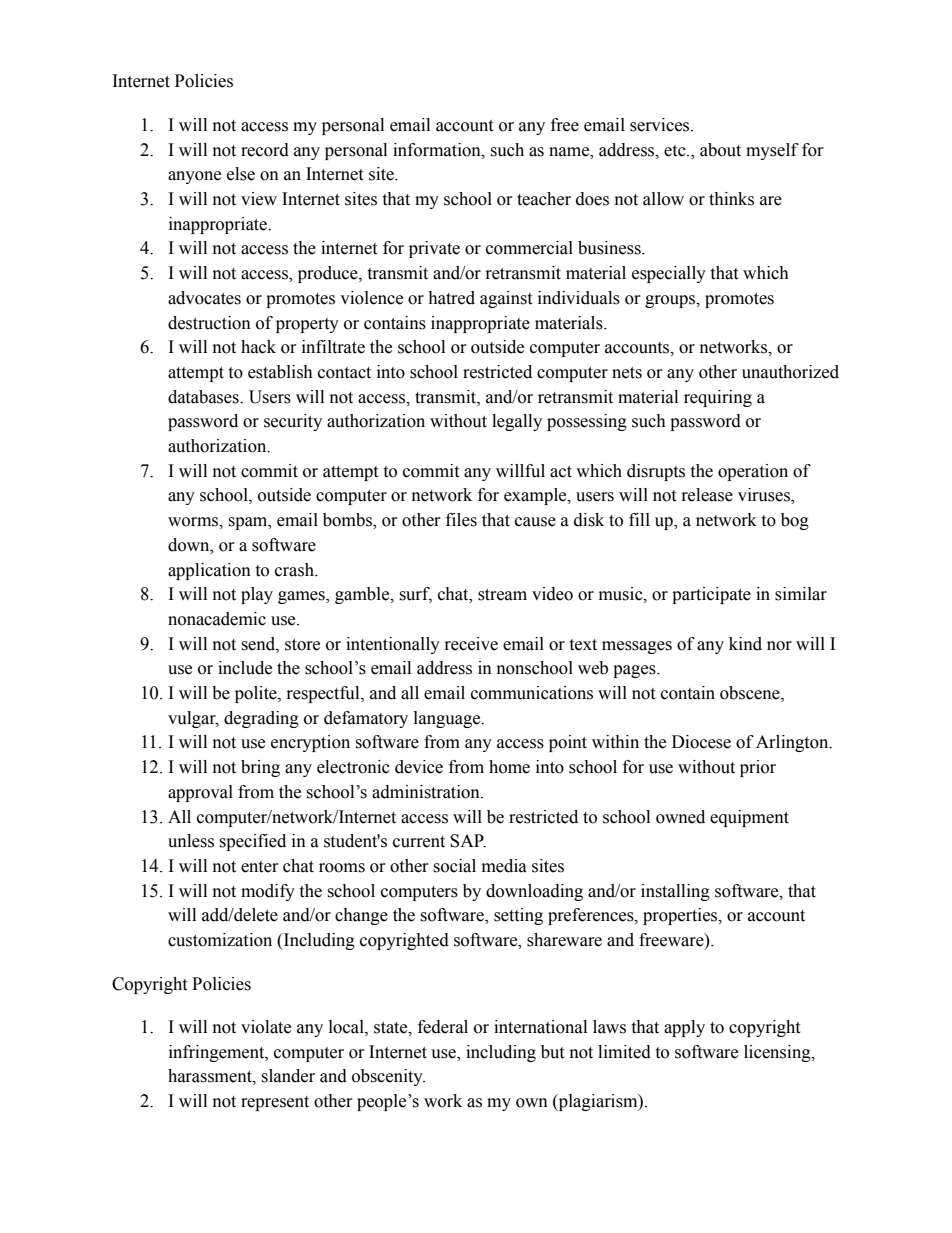 The width and height of the image is (952, 1233). I want to click on licensing, so click(778, 1053).
